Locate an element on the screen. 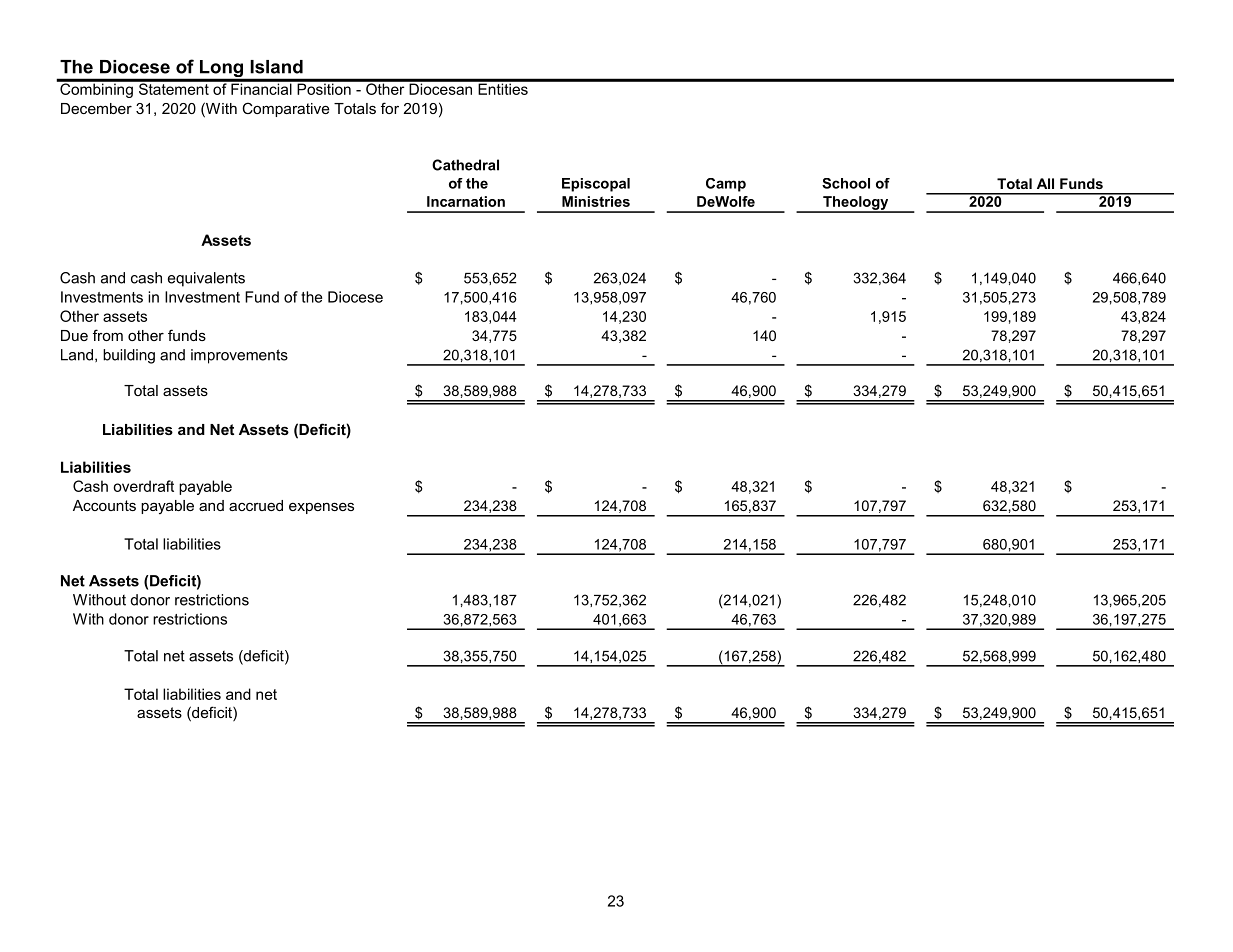 Image resolution: width=1233 pixels, height=952 pixels. improvements is located at coordinates (239, 356).
